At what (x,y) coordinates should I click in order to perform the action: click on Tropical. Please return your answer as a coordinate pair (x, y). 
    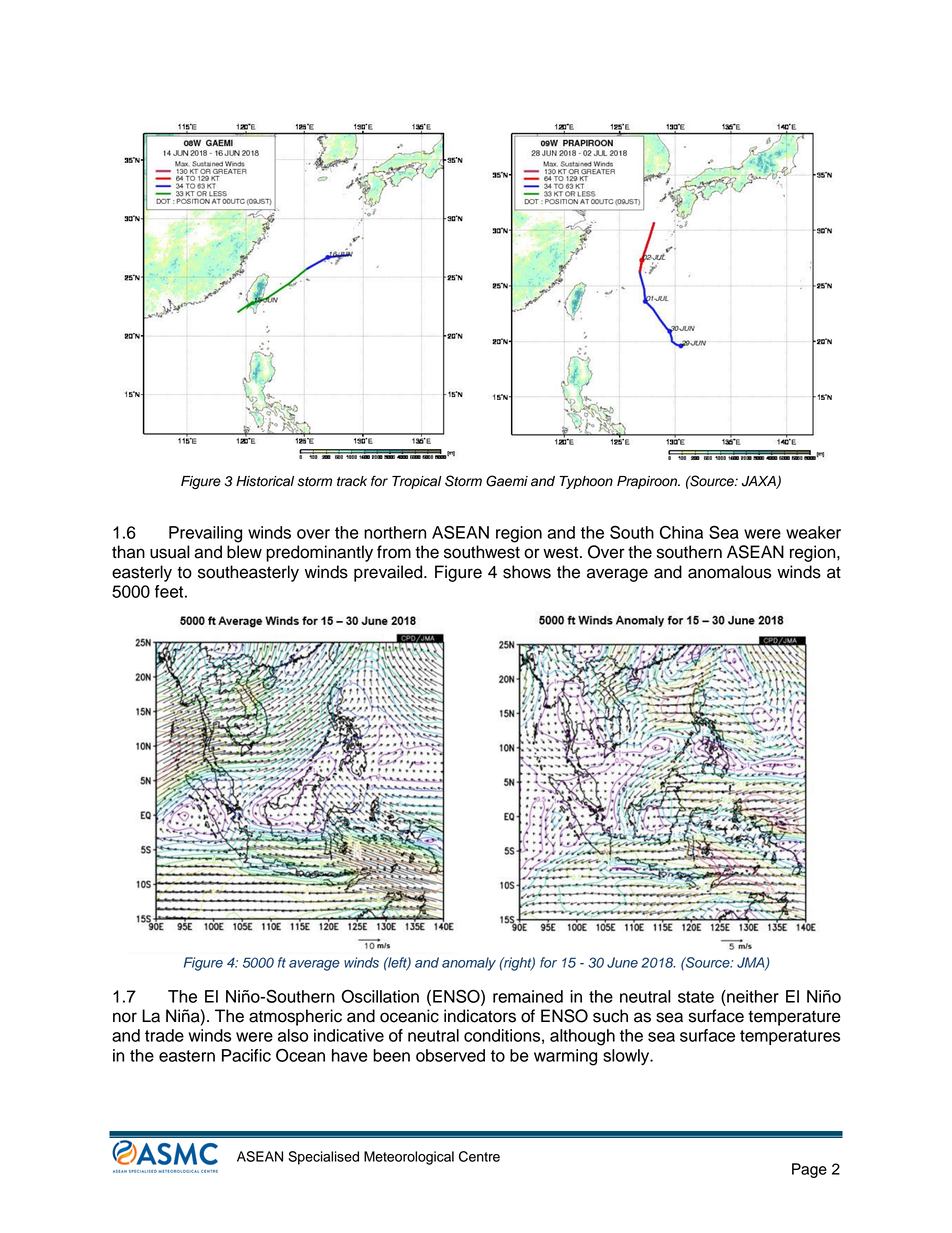
    Looking at the image, I should click on (417, 482).
